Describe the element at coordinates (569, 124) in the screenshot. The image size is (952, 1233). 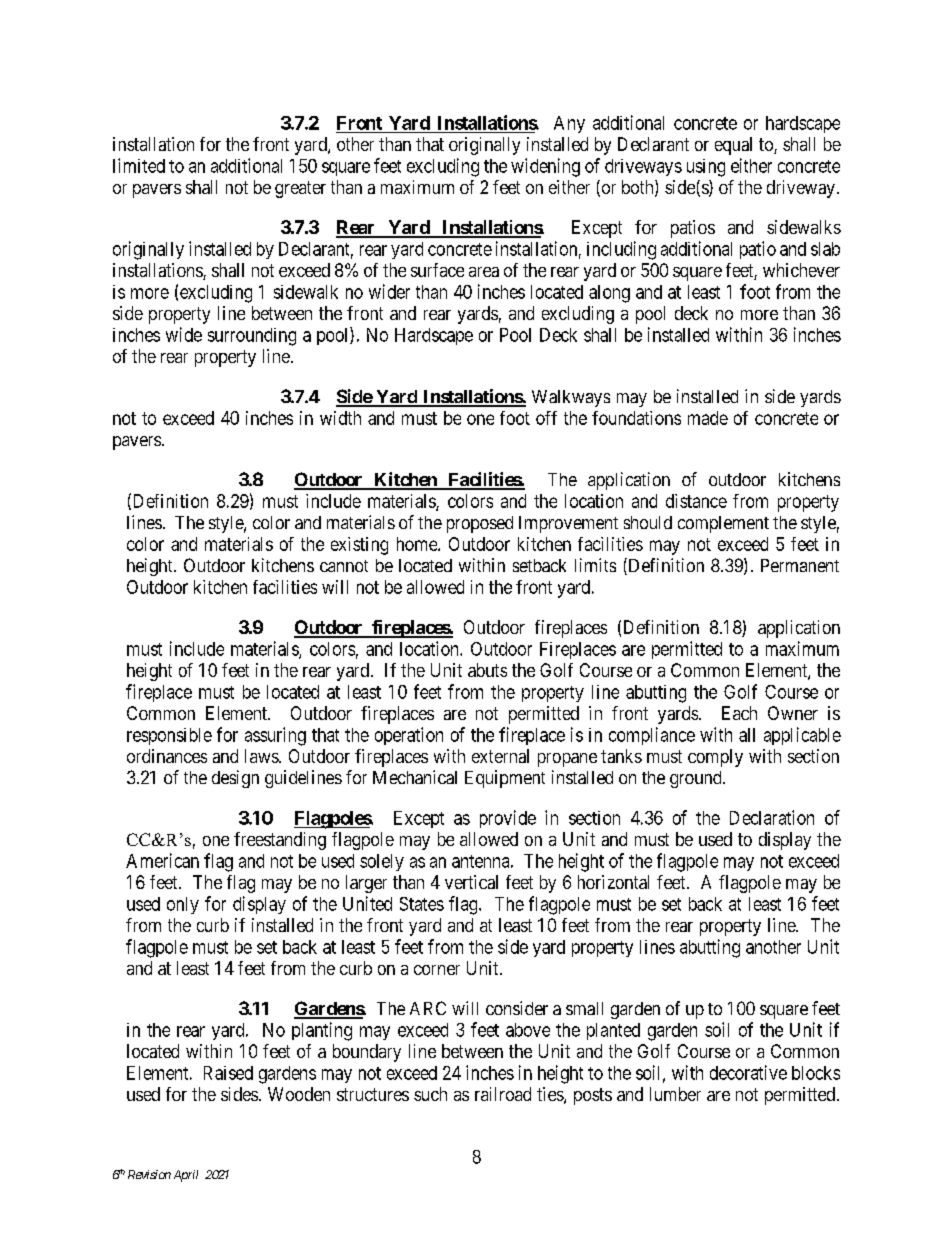
I see `Any` at that location.
